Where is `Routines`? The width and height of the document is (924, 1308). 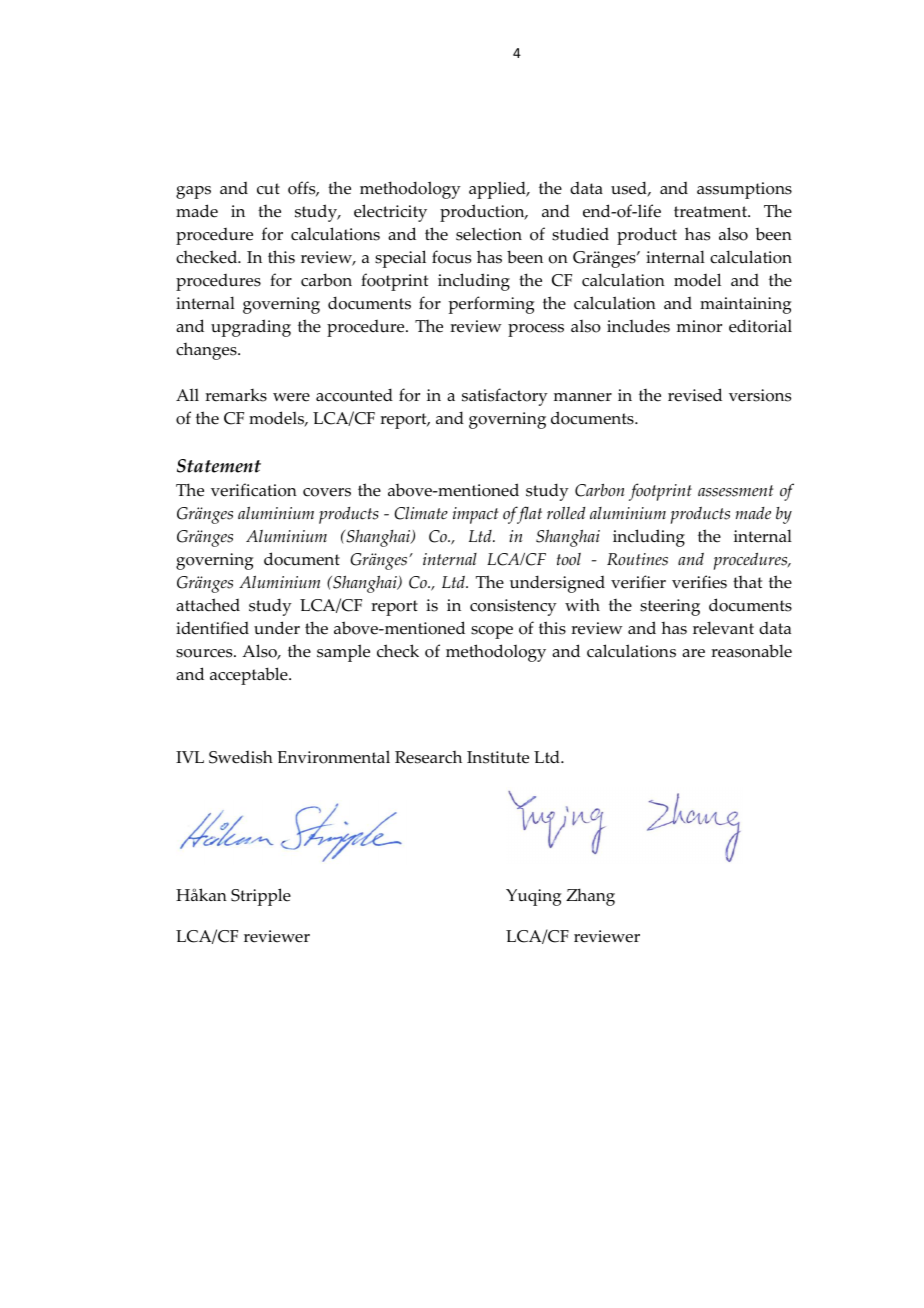
Routines is located at coordinates (637, 559).
